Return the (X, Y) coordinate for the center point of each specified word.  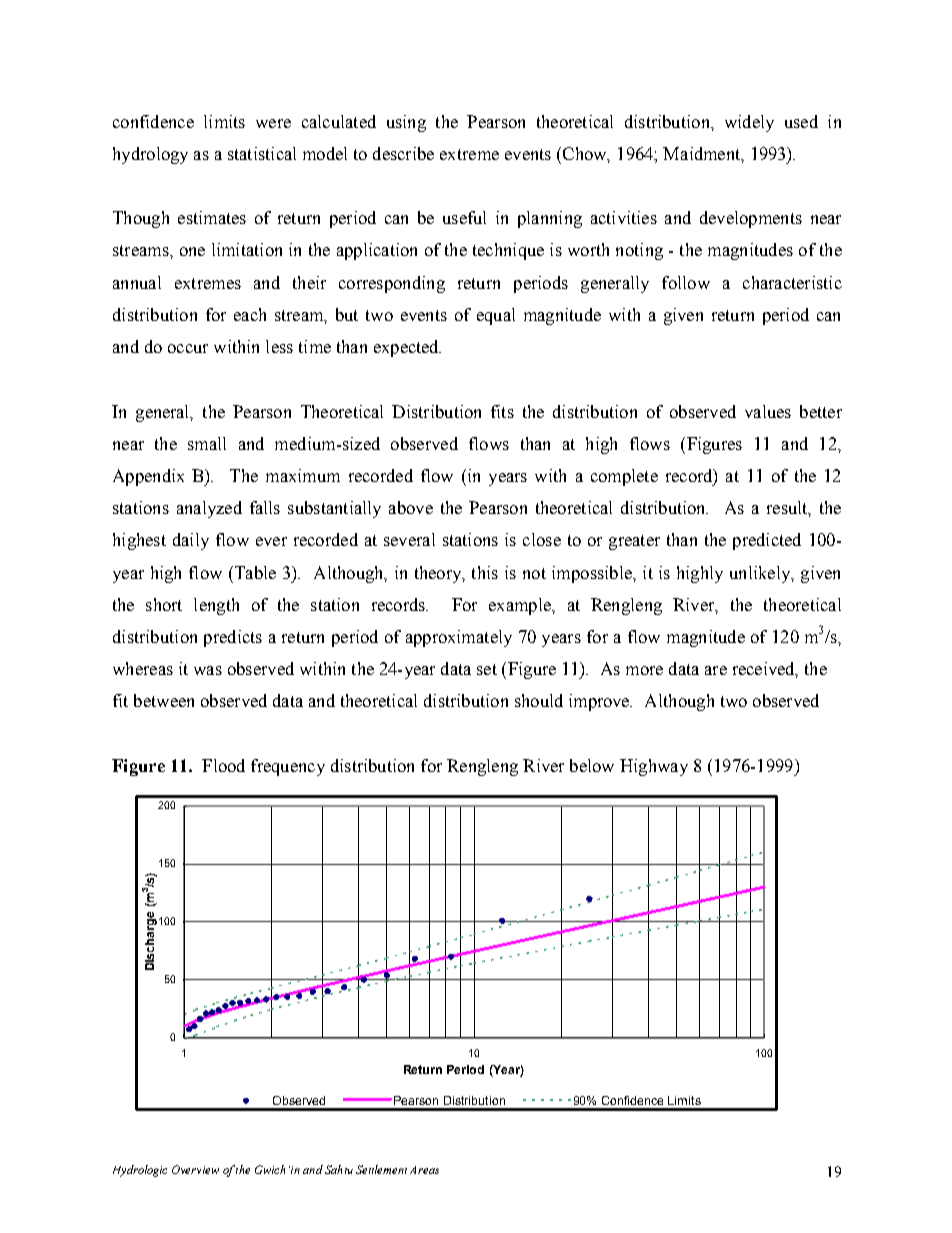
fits (502, 411)
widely (749, 123)
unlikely (761, 574)
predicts (233, 638)
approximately (459, 638)
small (207, 443)
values (768, 411)
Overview (195, 1169)
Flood (223, 765)
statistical (262, 153)
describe (403, 153)
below (592, 765)
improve (600, 702)
